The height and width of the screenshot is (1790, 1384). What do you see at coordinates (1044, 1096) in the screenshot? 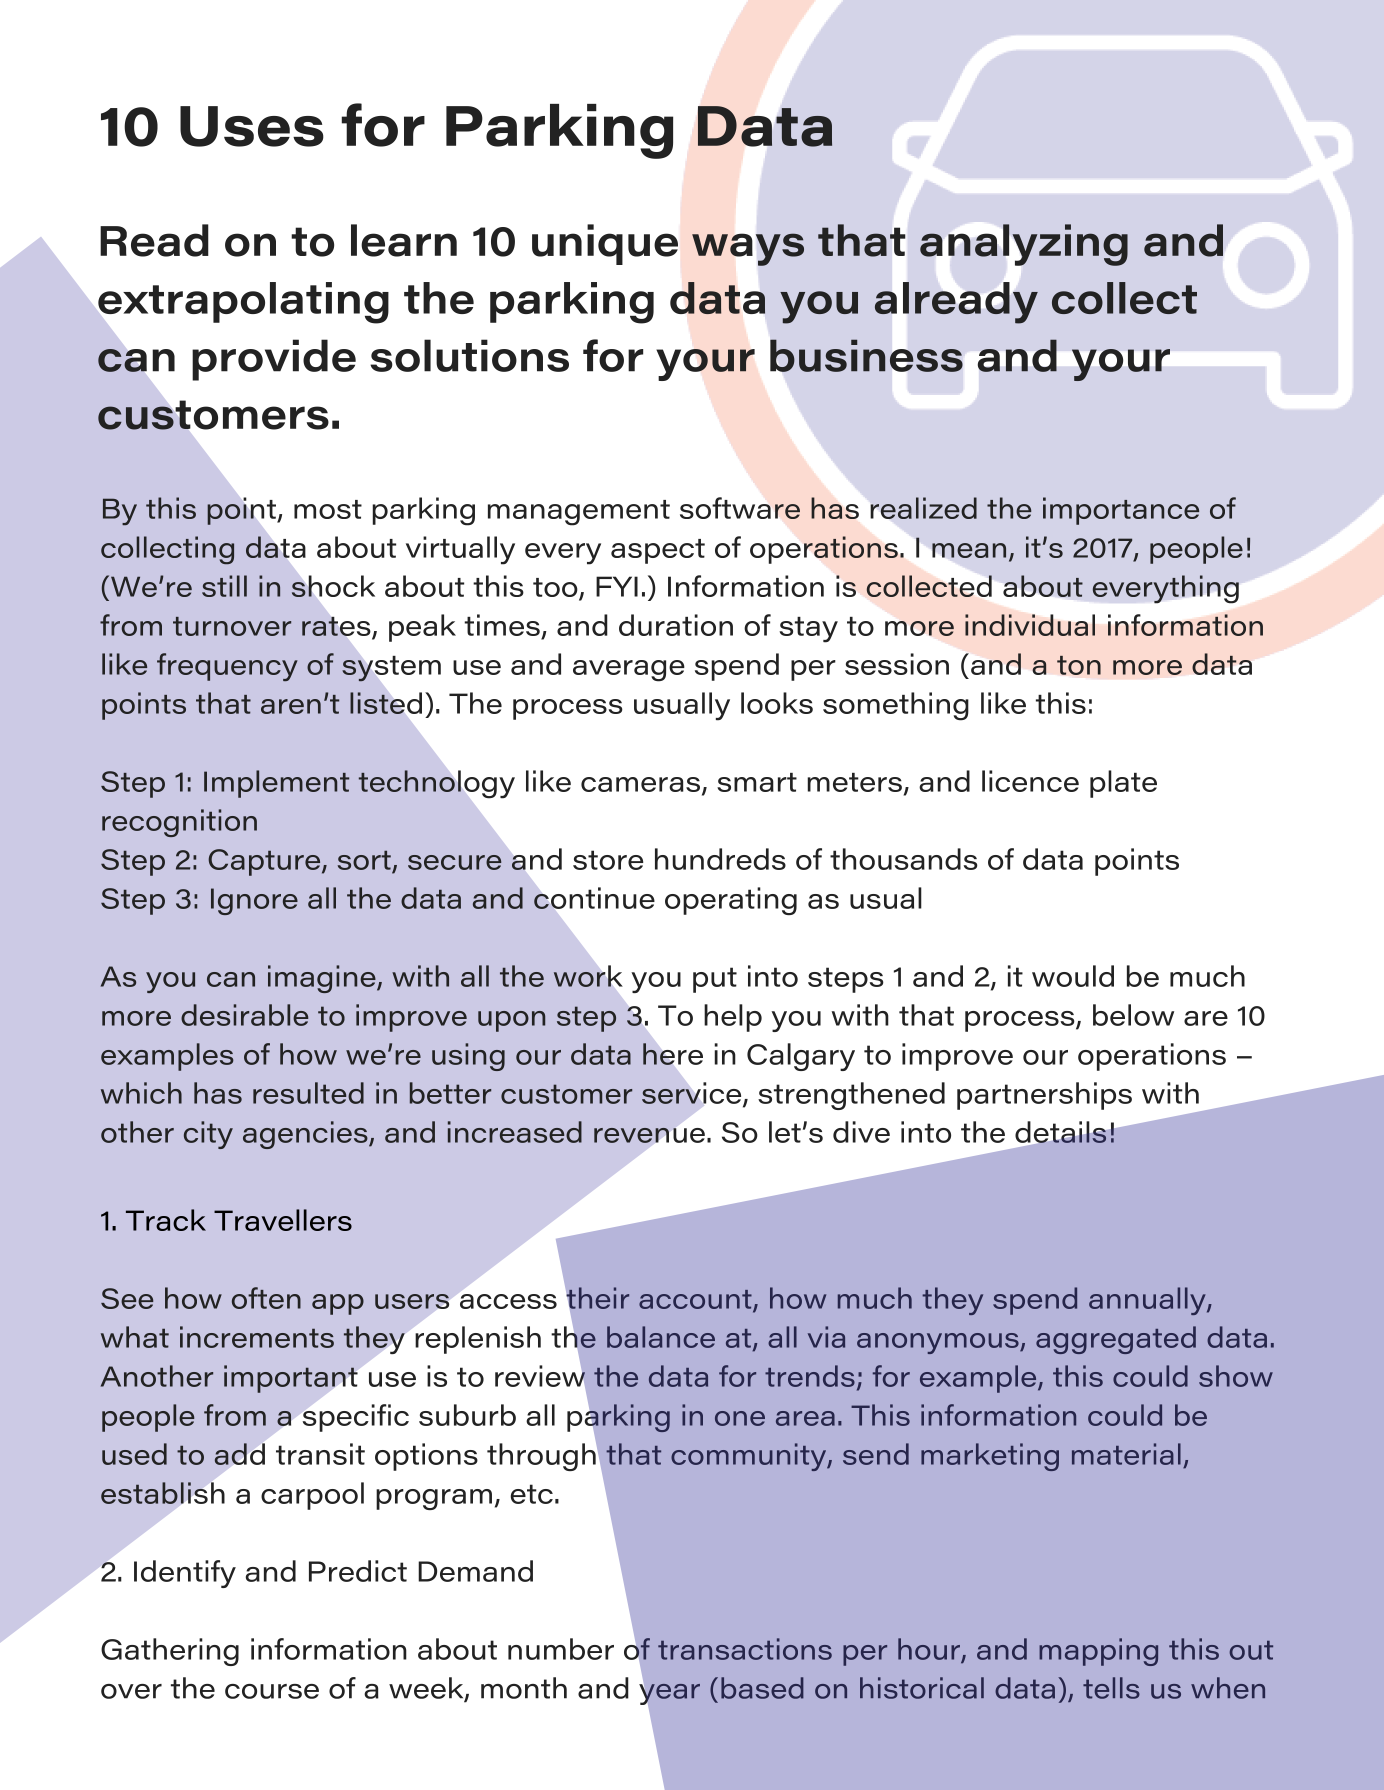
I see `partnerships` at bounding box center [1044, 1096].
